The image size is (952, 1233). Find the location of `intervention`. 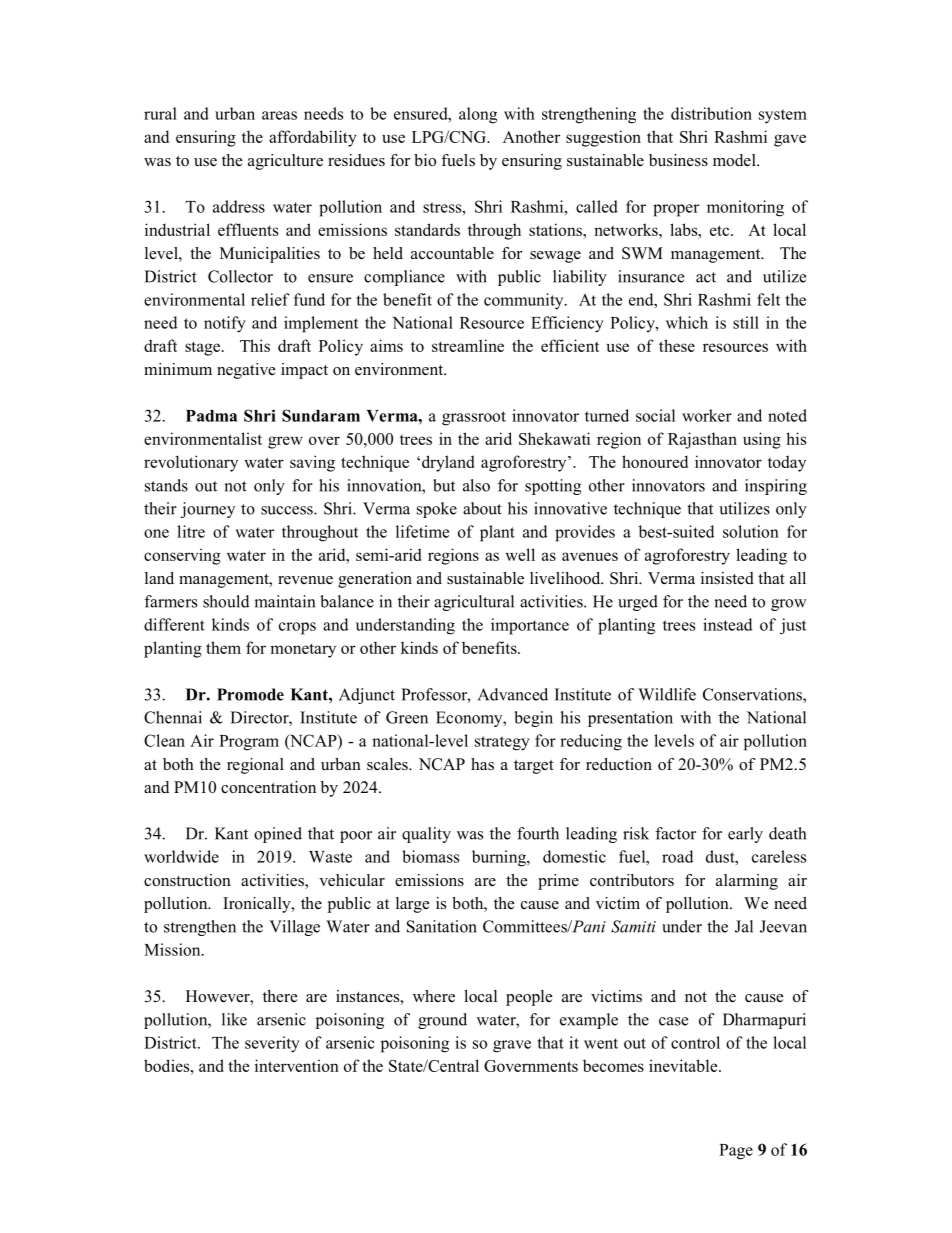

intervention is located at coordinates (297, 1065).
